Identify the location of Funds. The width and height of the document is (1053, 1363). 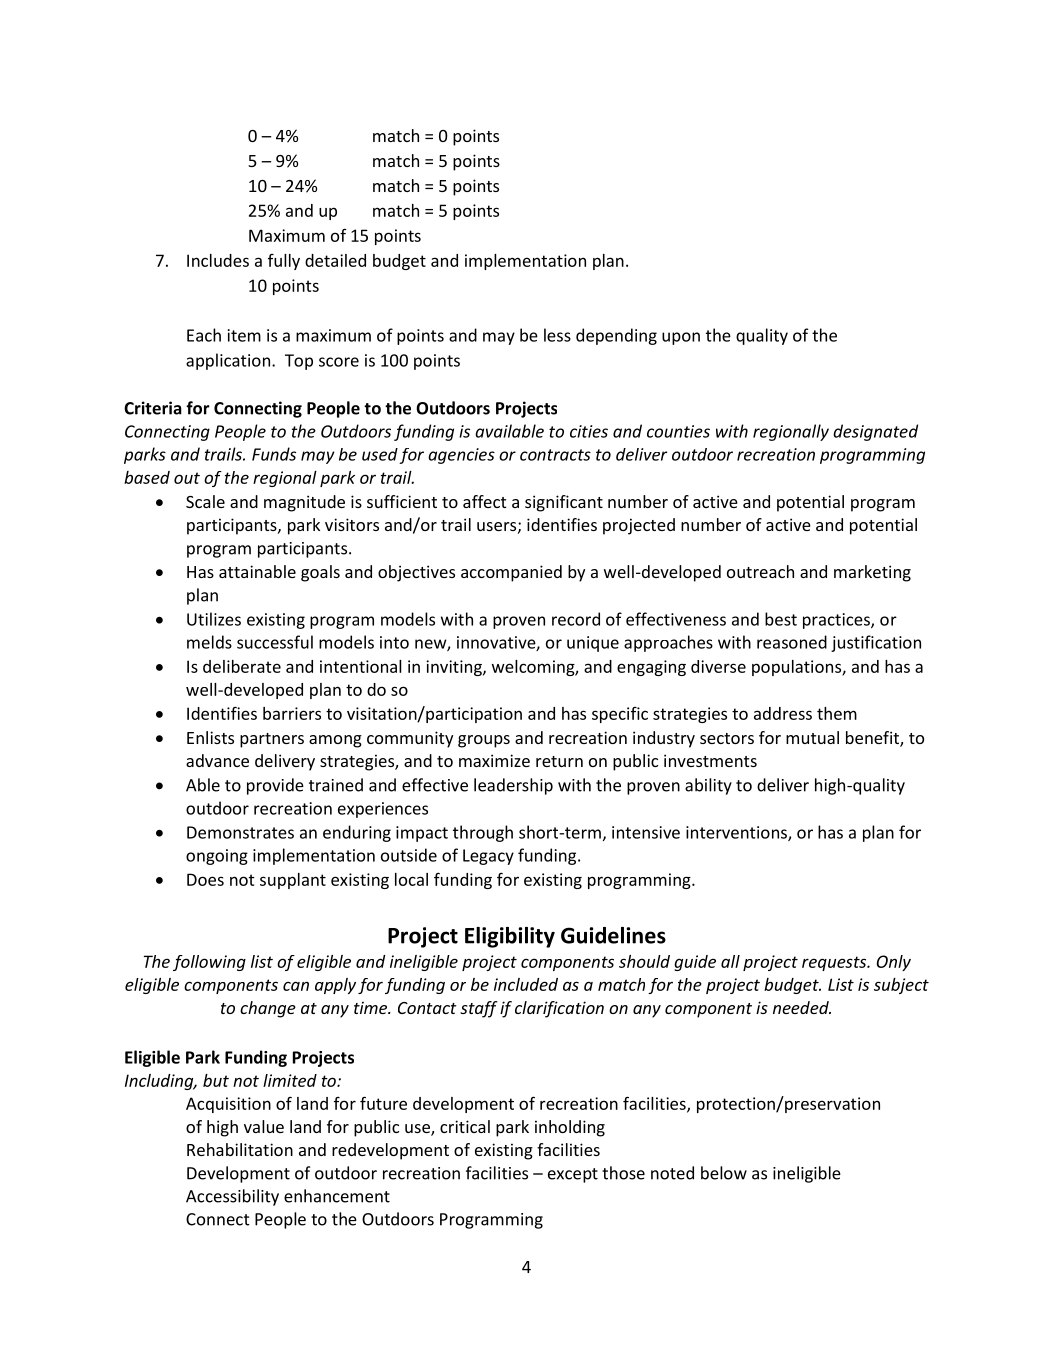
(274, 454).
